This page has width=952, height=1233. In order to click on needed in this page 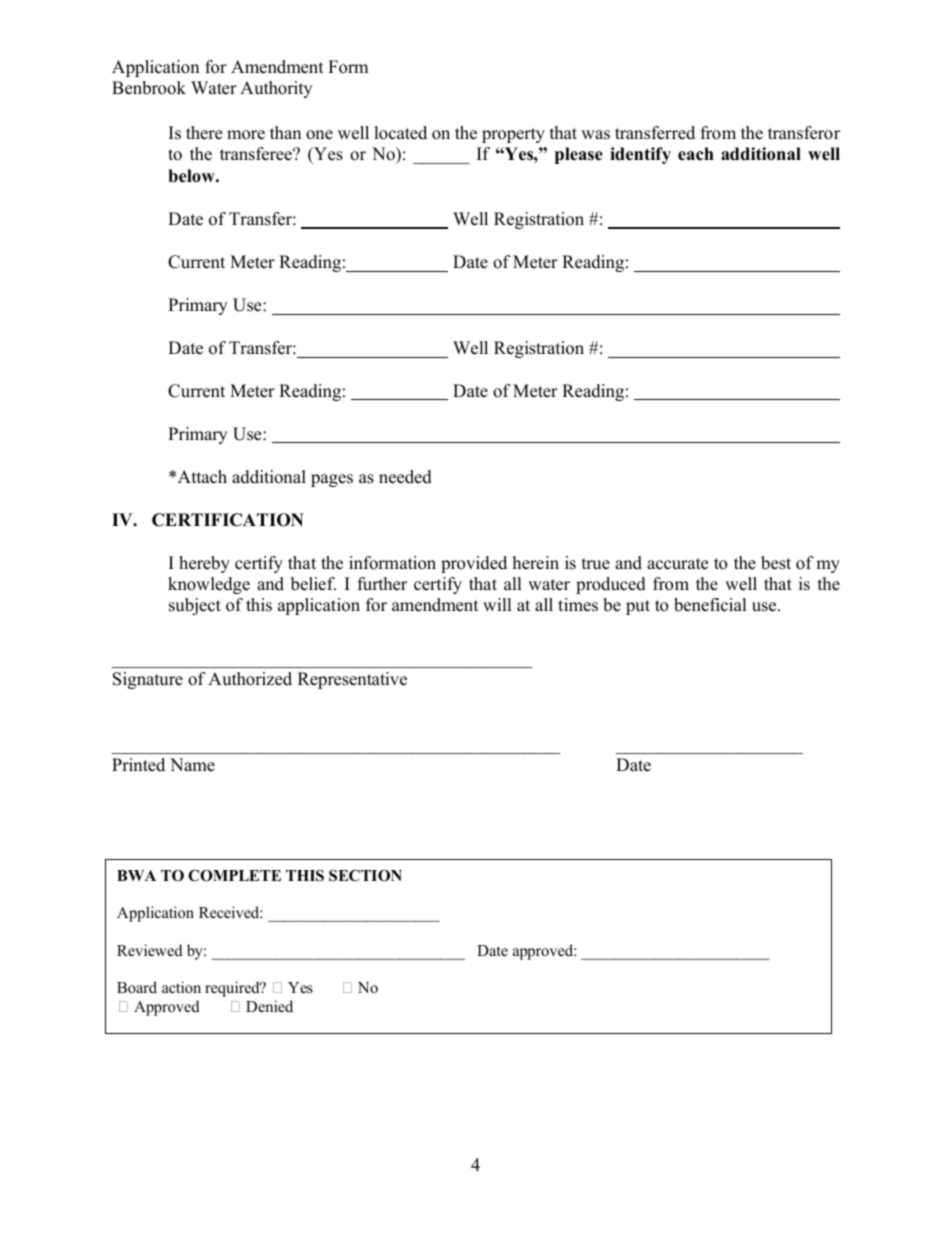, I will do `click(405, 477)`.
